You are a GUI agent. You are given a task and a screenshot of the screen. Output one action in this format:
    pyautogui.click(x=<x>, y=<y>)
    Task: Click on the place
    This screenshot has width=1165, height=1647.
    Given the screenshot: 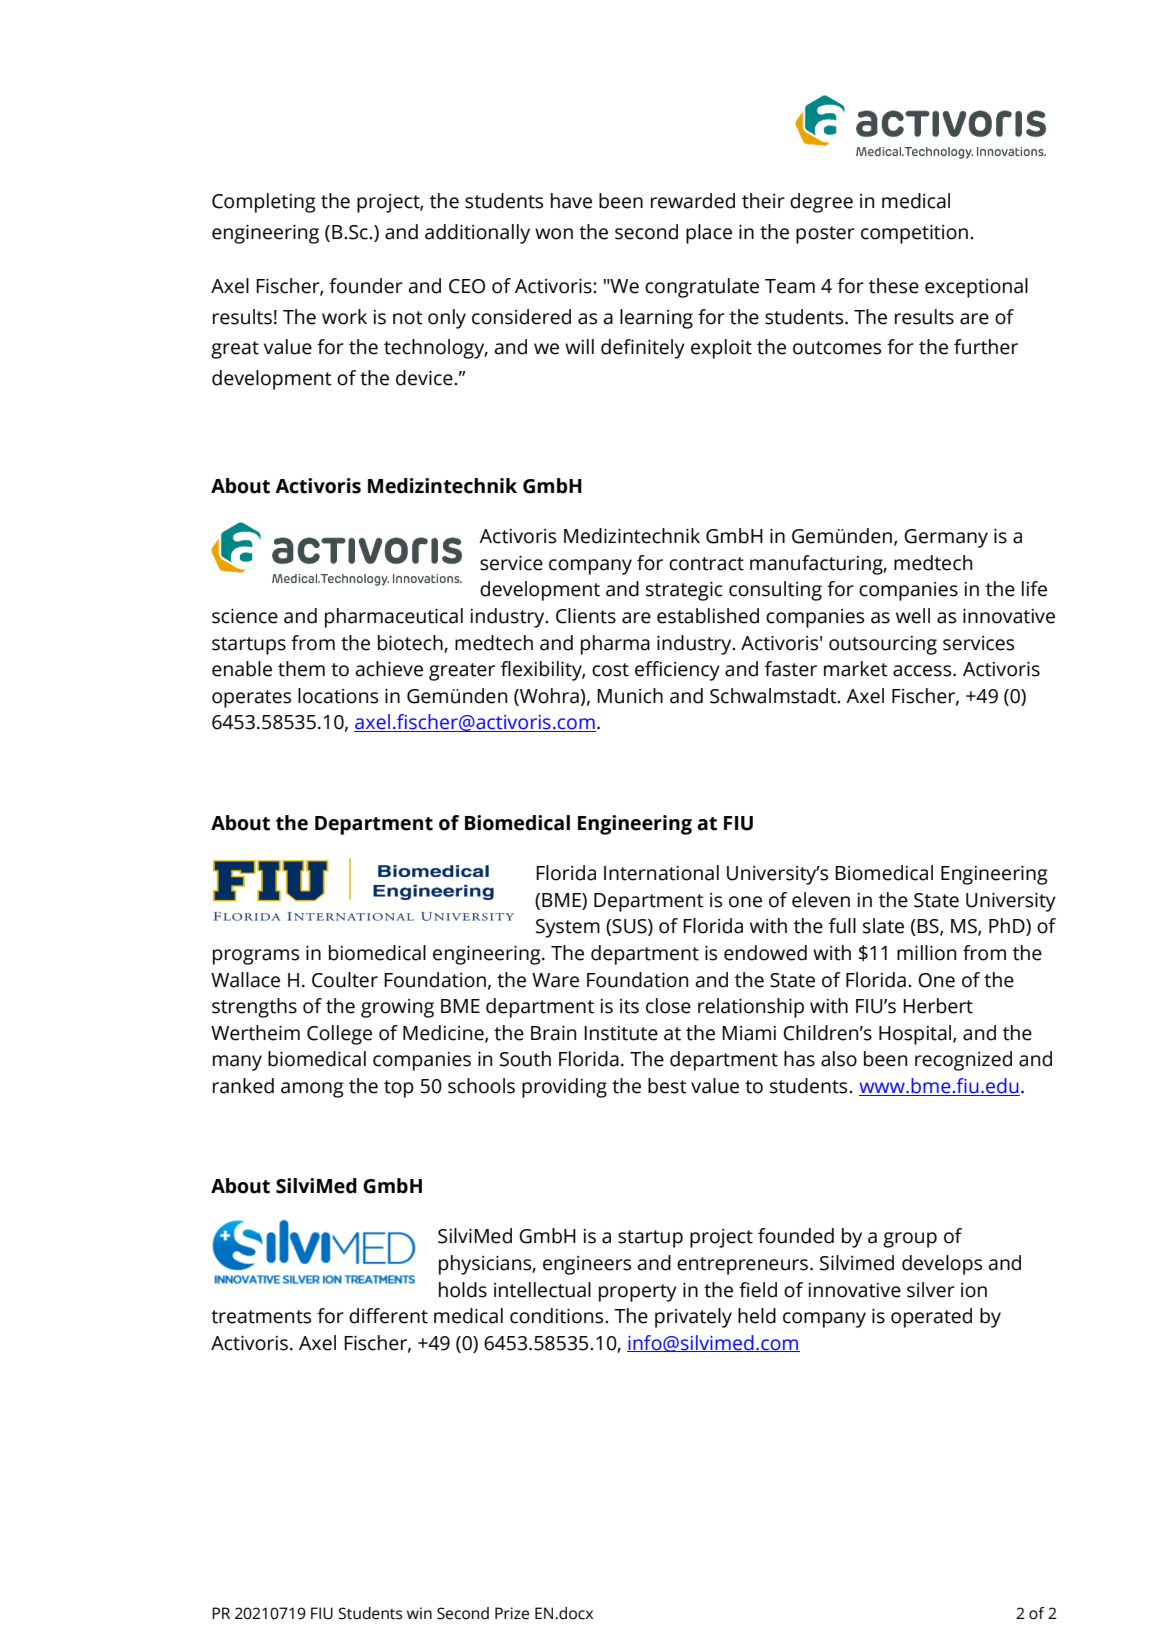 What is the action you would take?
    pyautogui.click(x=709, y=234)
